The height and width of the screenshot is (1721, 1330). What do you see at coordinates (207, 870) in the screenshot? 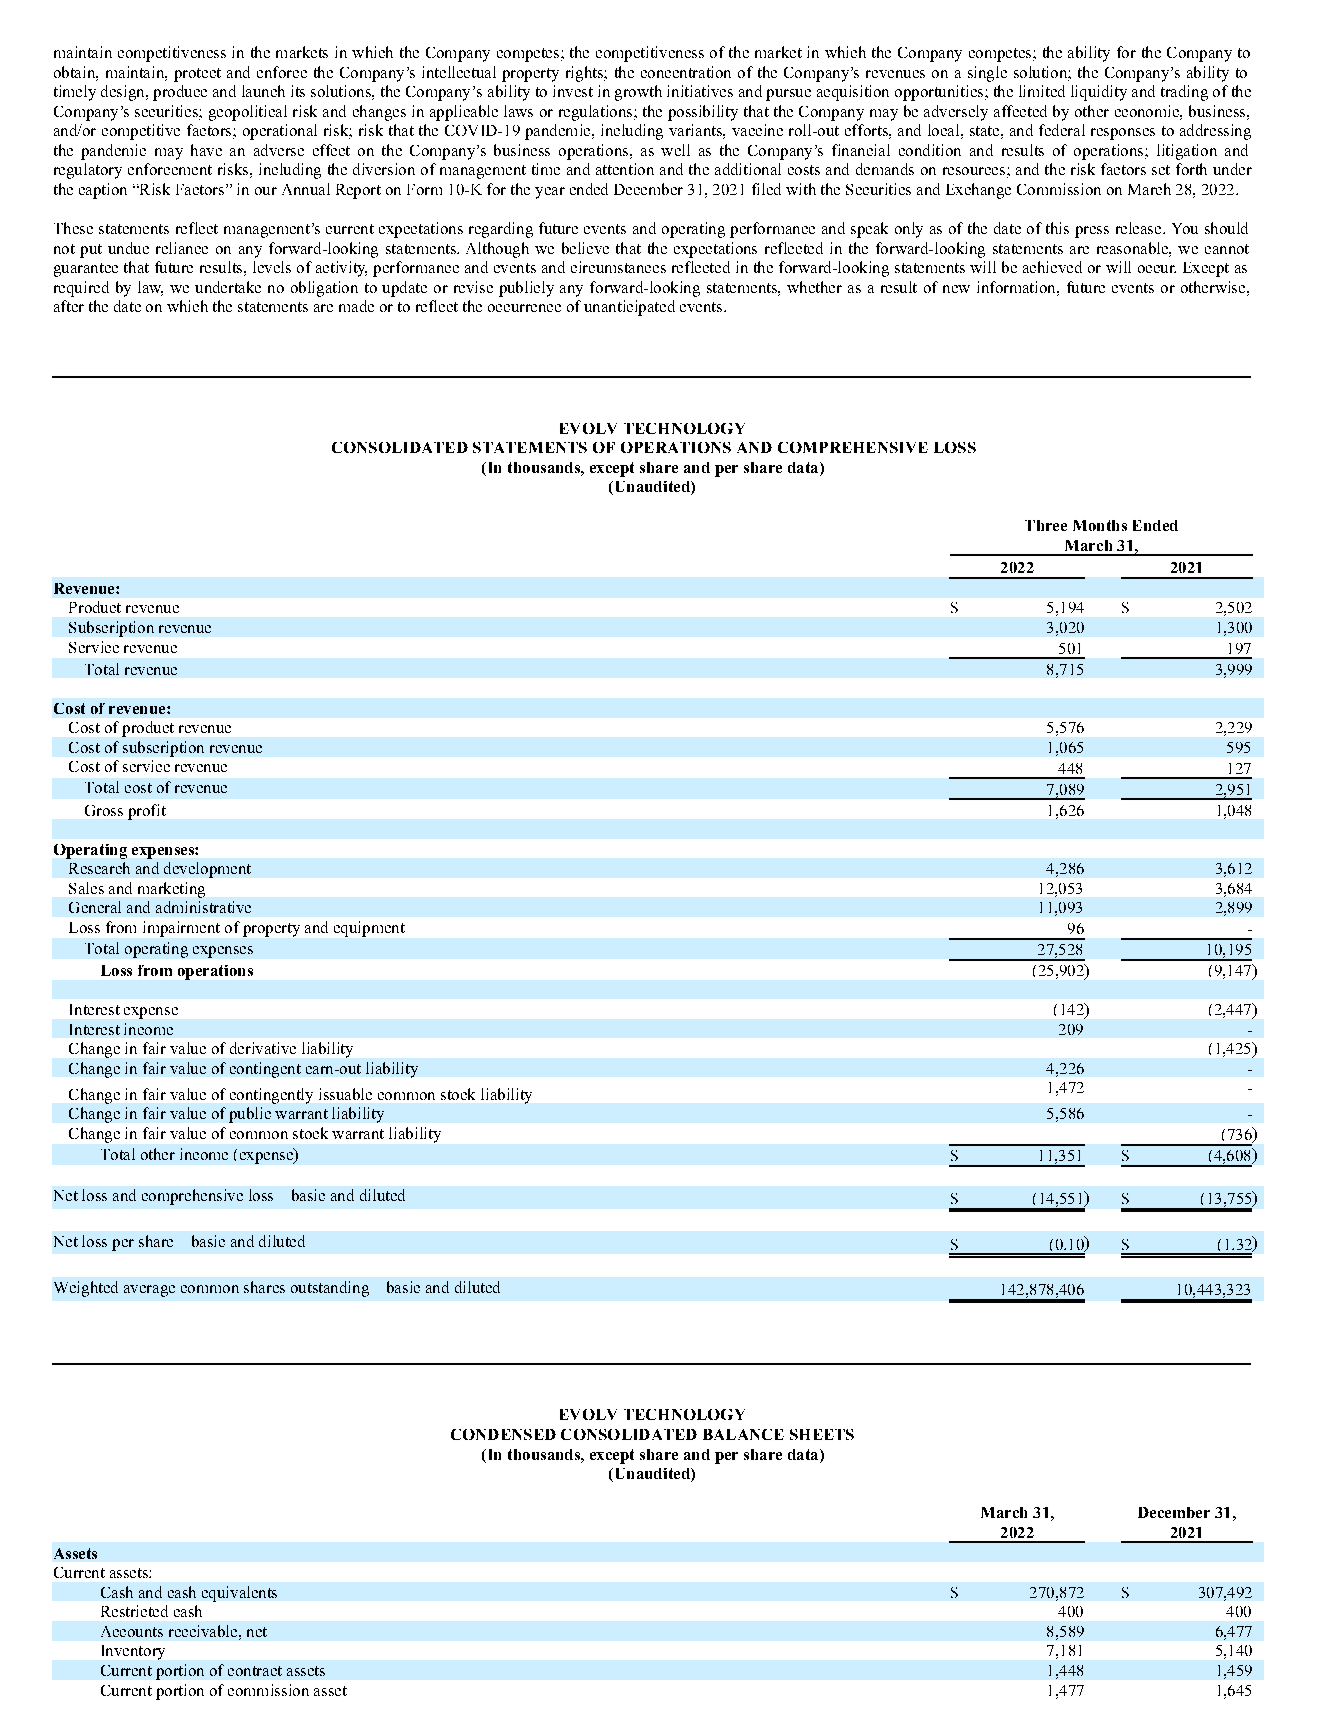
I see `development` at bounding box center [207, 870].
